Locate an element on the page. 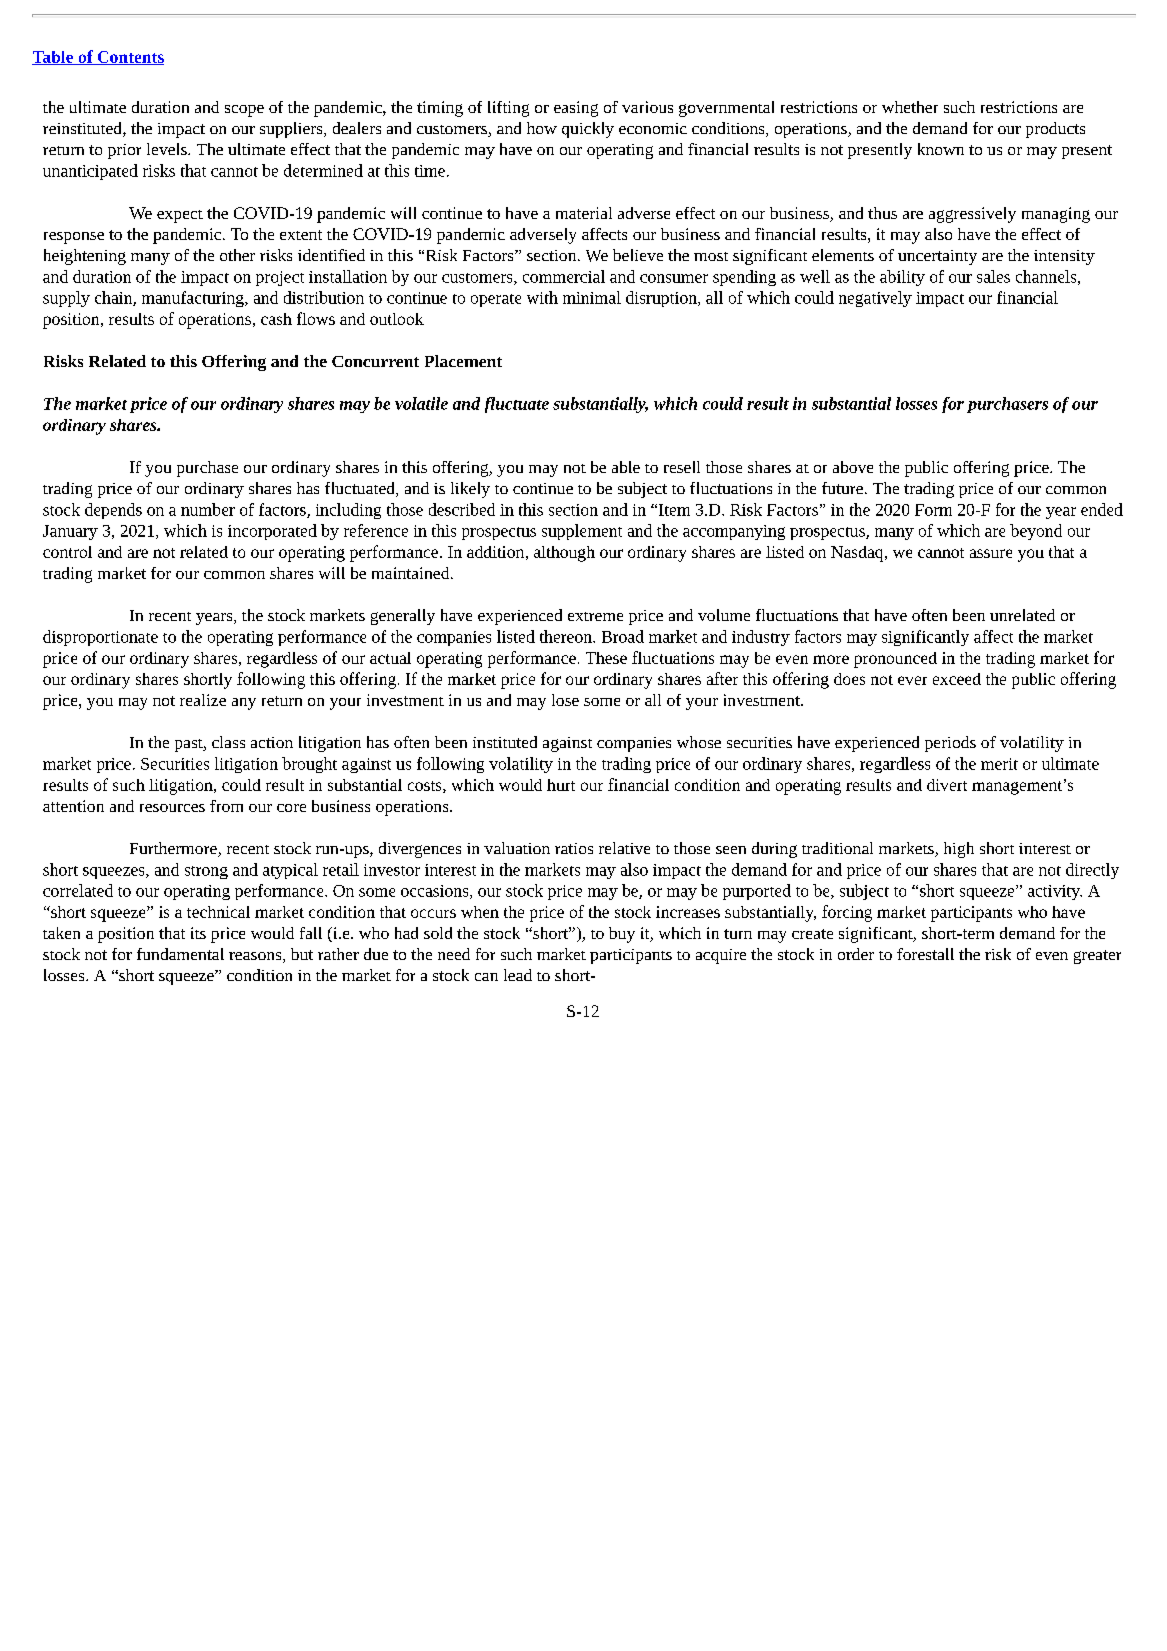 The width and height of the image is (1167, 1651). exceed is located at coordinates (957, 679).
